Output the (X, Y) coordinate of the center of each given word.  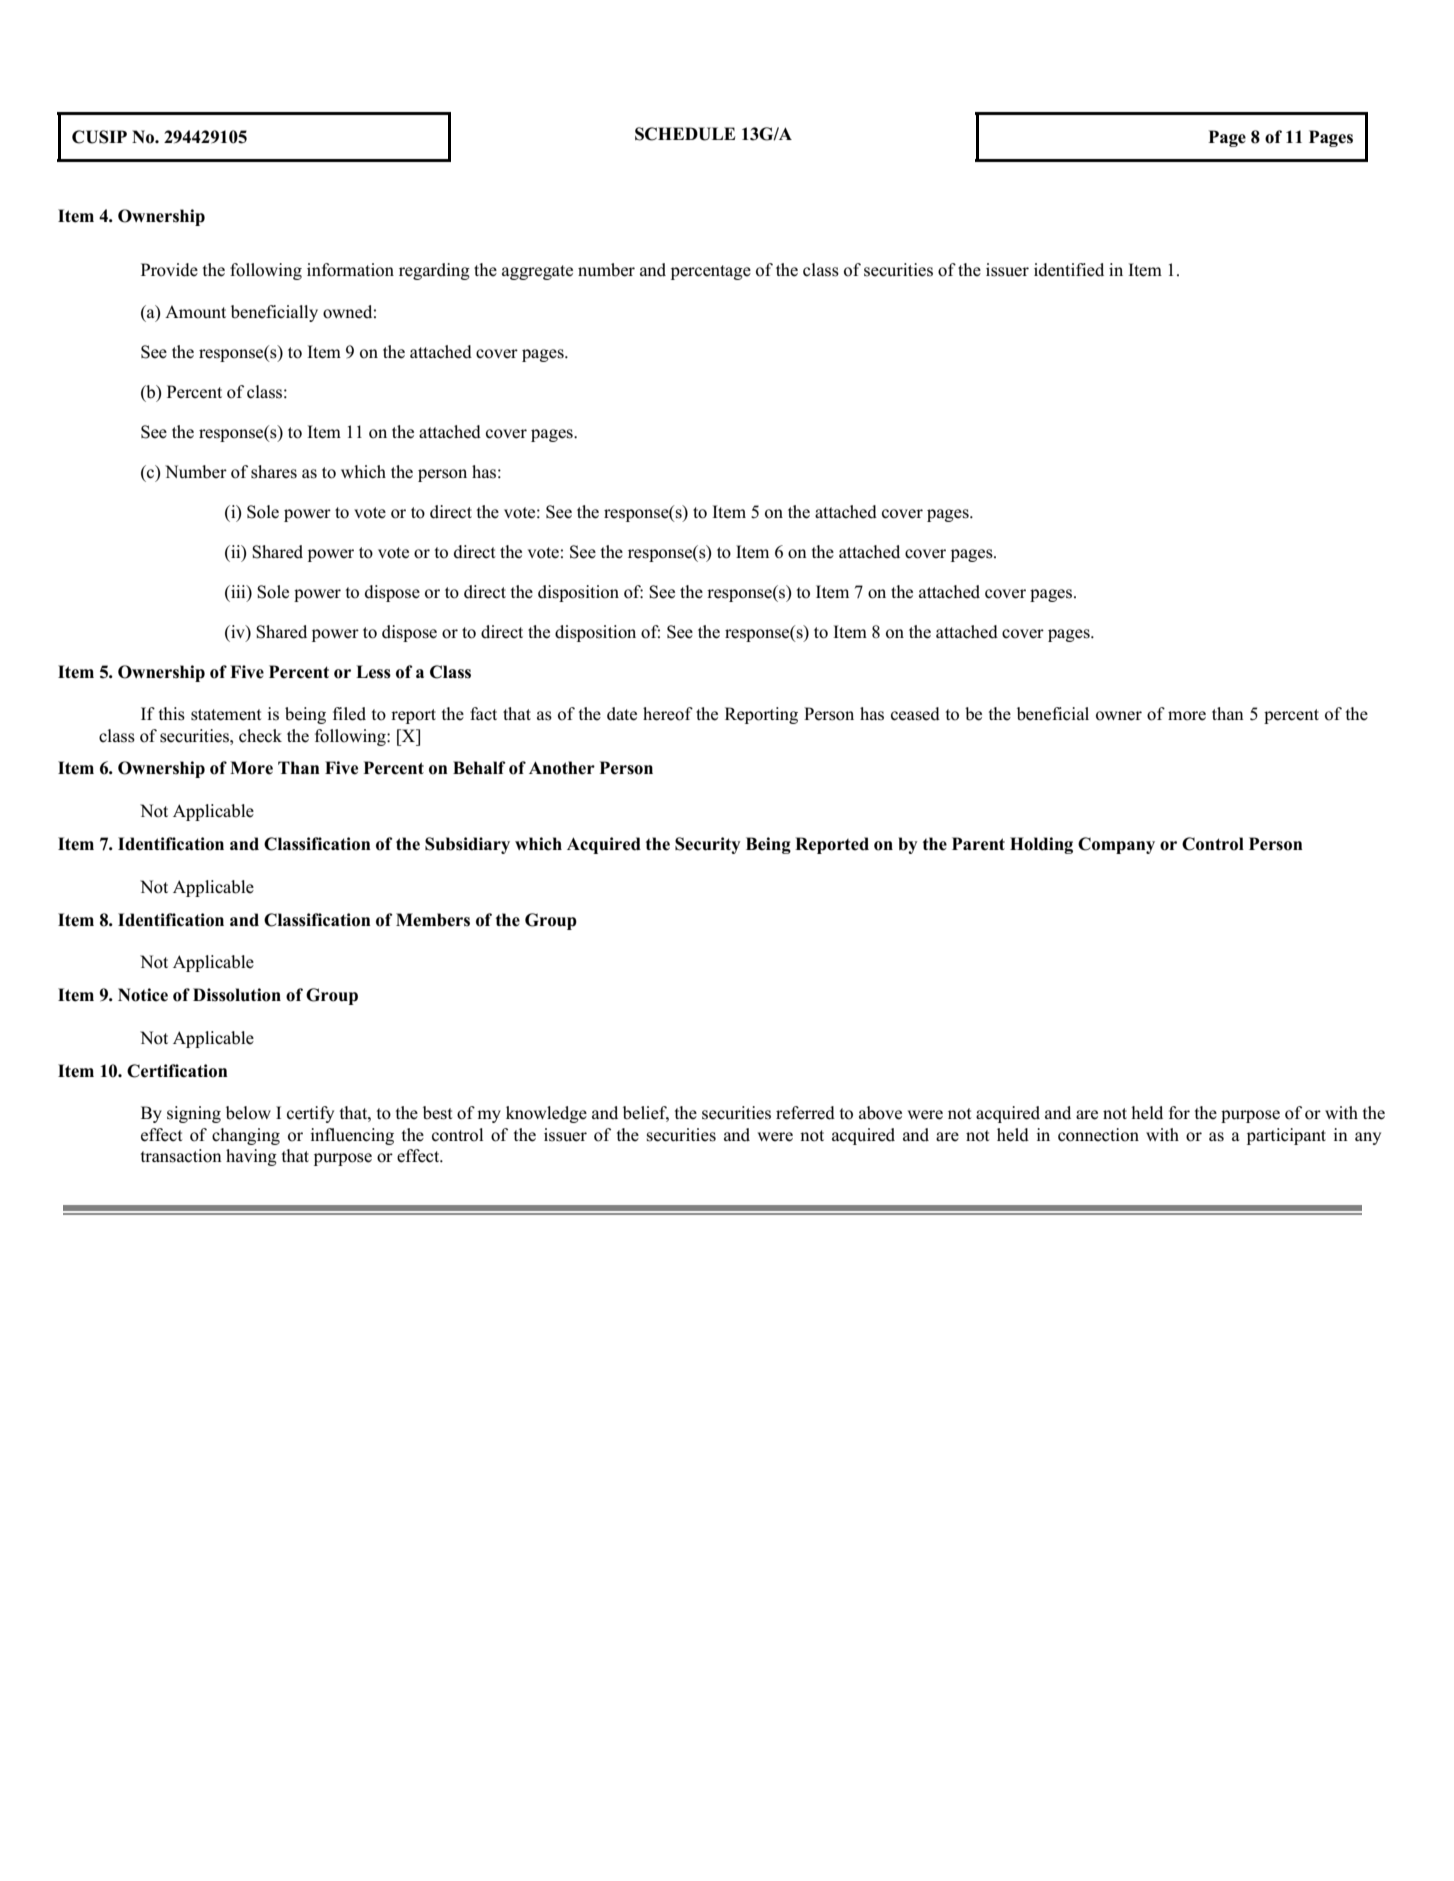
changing (246, 1136)
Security (708, 845)
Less (373, 672)
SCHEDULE (685, 134)
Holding (1041, 845)
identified (1069, 270)
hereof (668, 714)
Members (433, 920)
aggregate (537, 272)
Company (1116, 845)
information (350, 270)
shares (274, 472)
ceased (915, 714)
